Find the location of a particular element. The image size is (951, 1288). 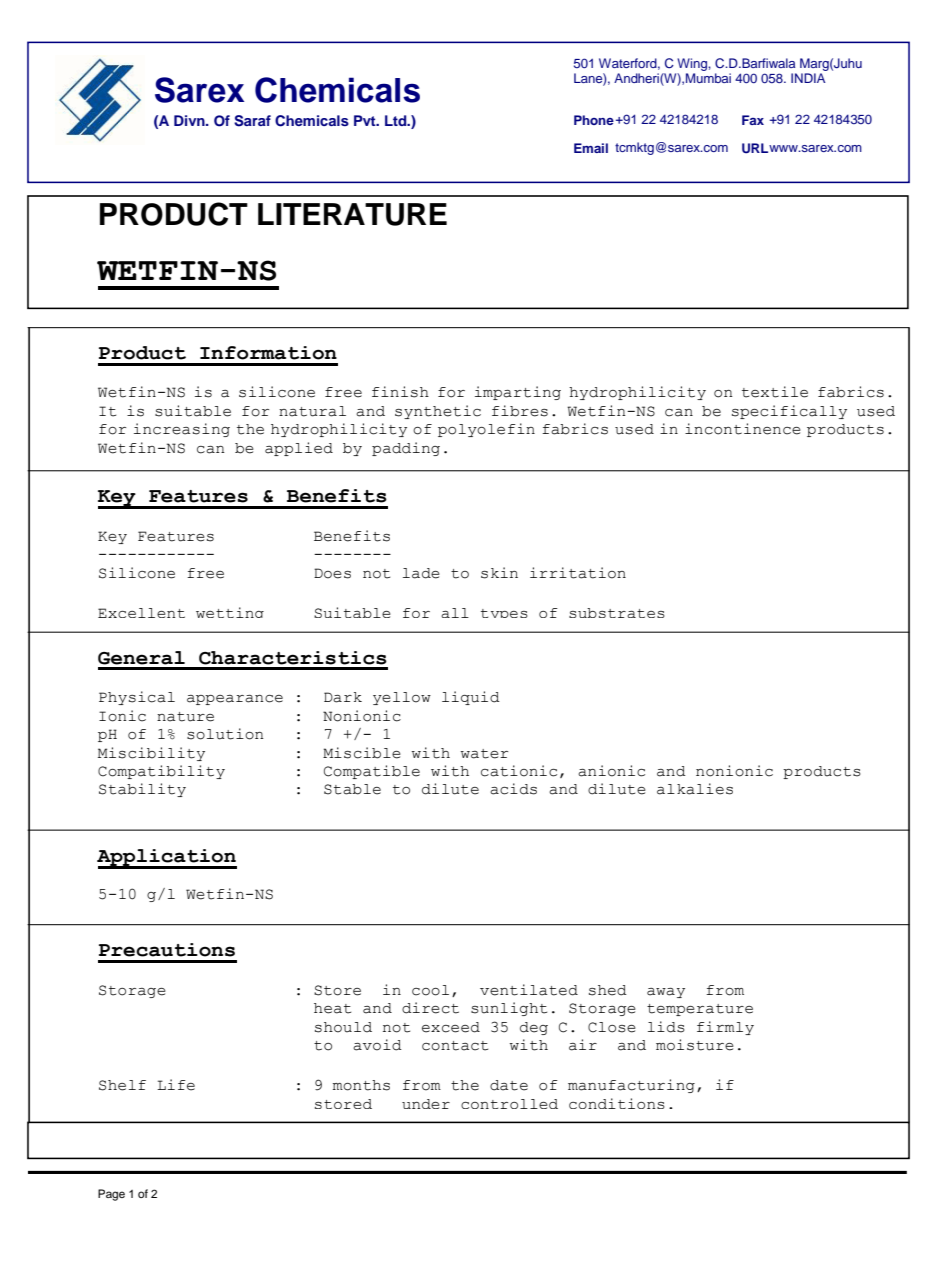

cool is located at coordinates (430, 990).
